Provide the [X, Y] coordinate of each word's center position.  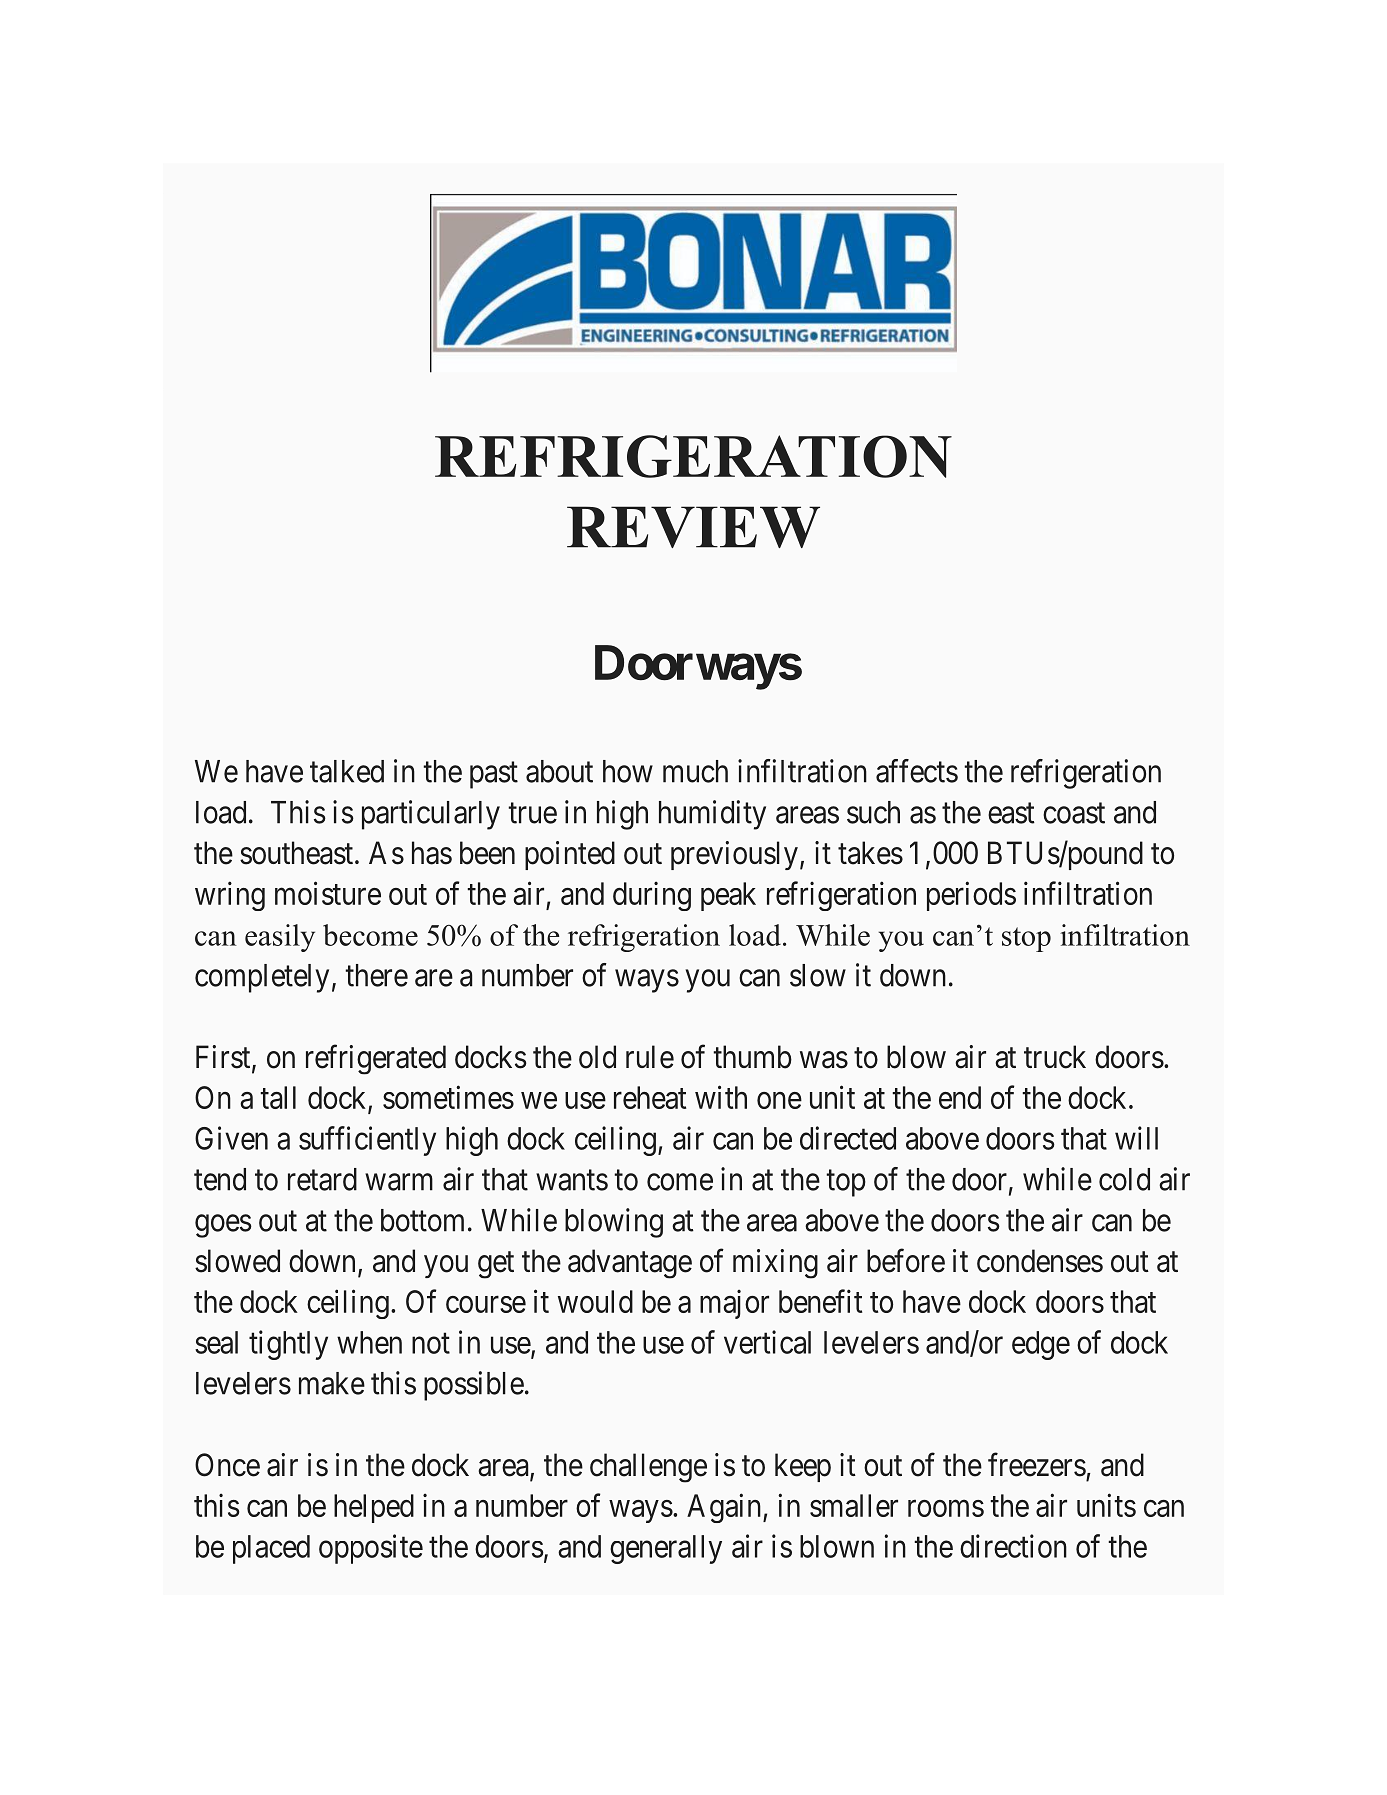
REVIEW [693, 527]
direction [1013, 1546]
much [695, 771]
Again [725, 1508]
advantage [630, 1264]
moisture [328, 893]
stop [1026, 939]
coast [1074, 813]
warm [399, 1182]
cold [1124, 1179]
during [652, 896]
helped [374, 1508]
